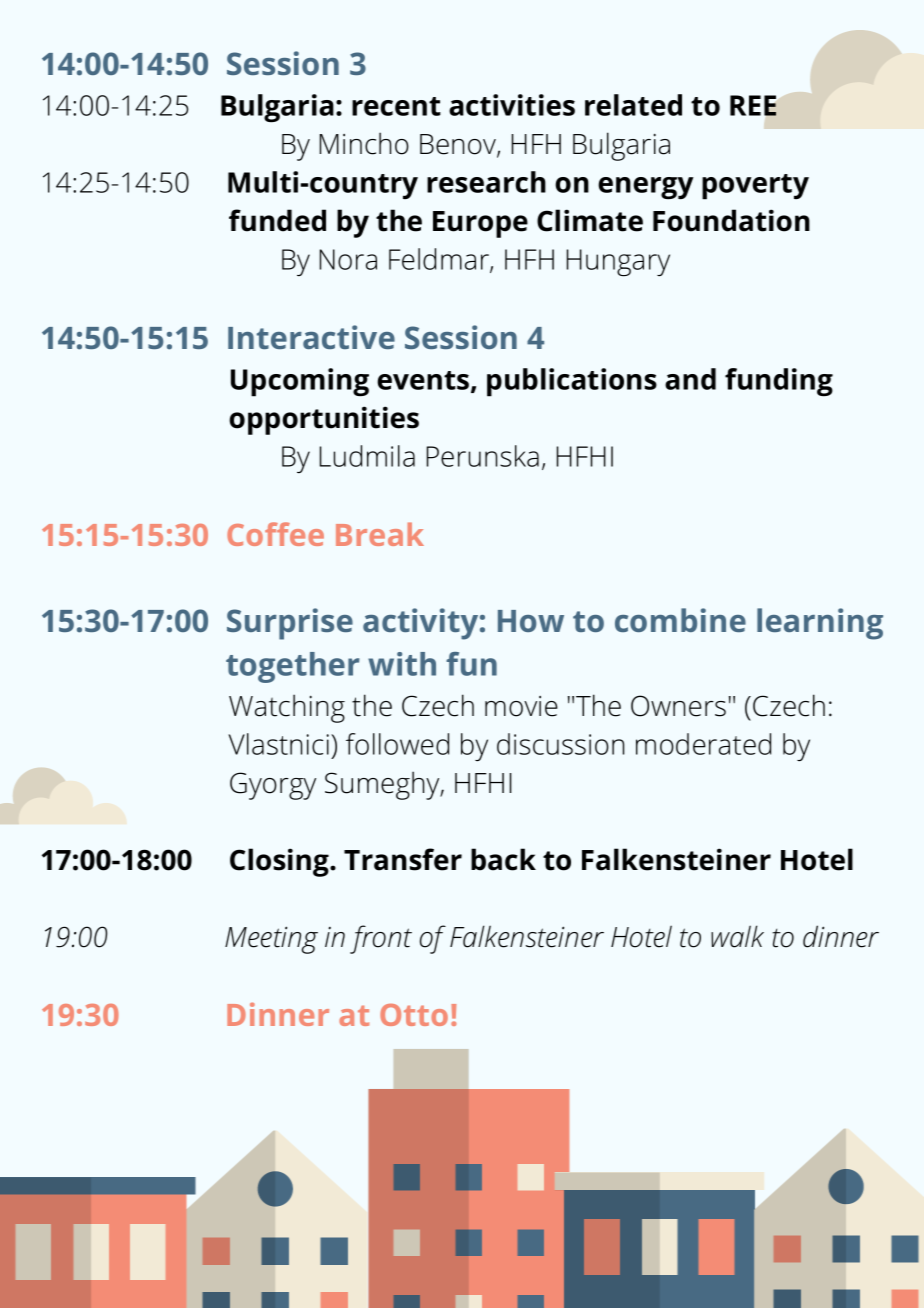 The image size is (924, 1308). I want to click on discussion, so click(560, 744).
